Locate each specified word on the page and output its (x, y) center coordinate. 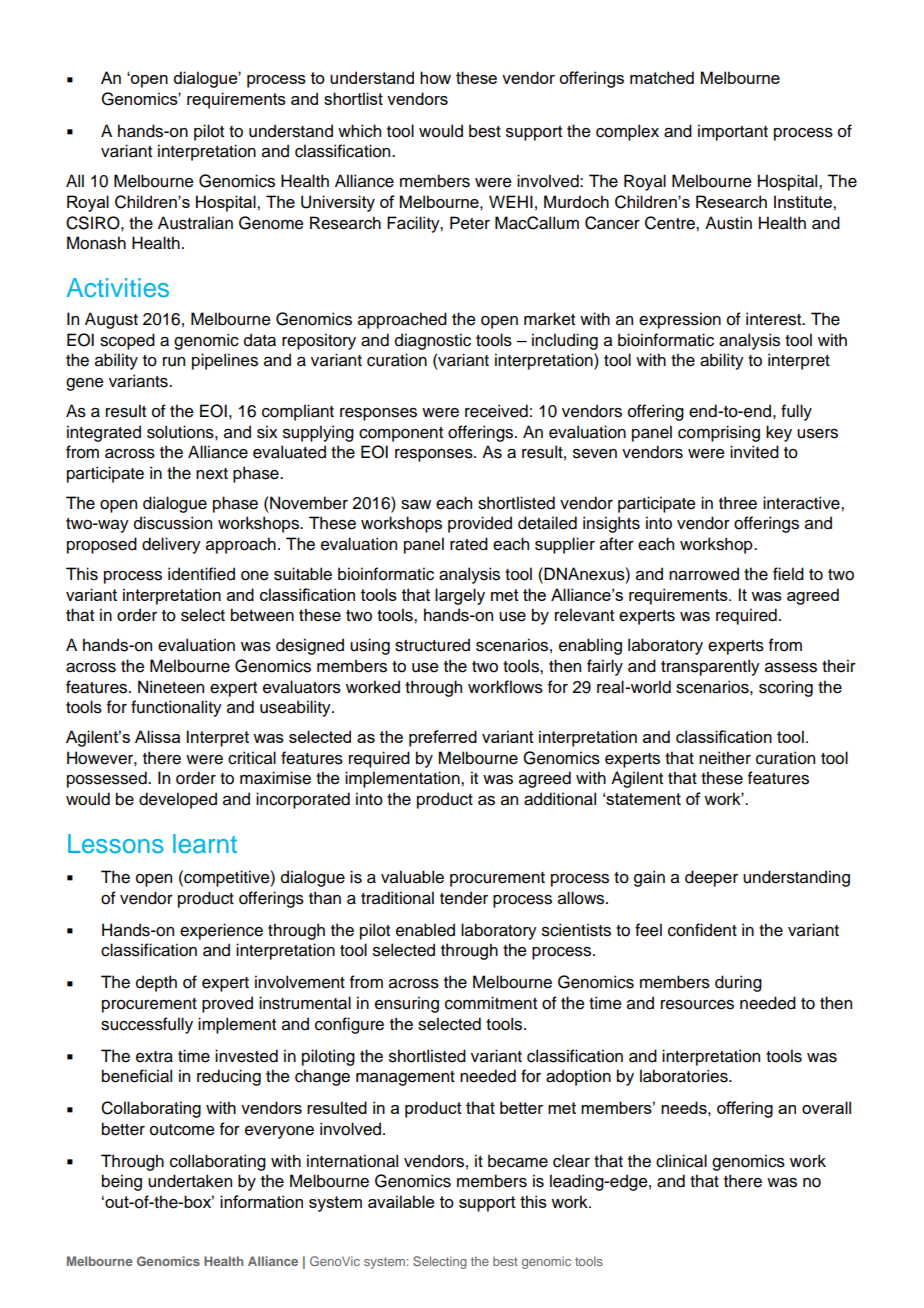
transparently (710, 667)
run (174, 362)
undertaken (190, 1181)
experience (221, 931)
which (359, 131)
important (733, 132)
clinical (681, 1161)
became (518, 1161)
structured (432, 645)
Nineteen (171, 687)
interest (775, 319)
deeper (711, 878)
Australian (195, 223)
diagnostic (433, 341)
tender (464, 898)
